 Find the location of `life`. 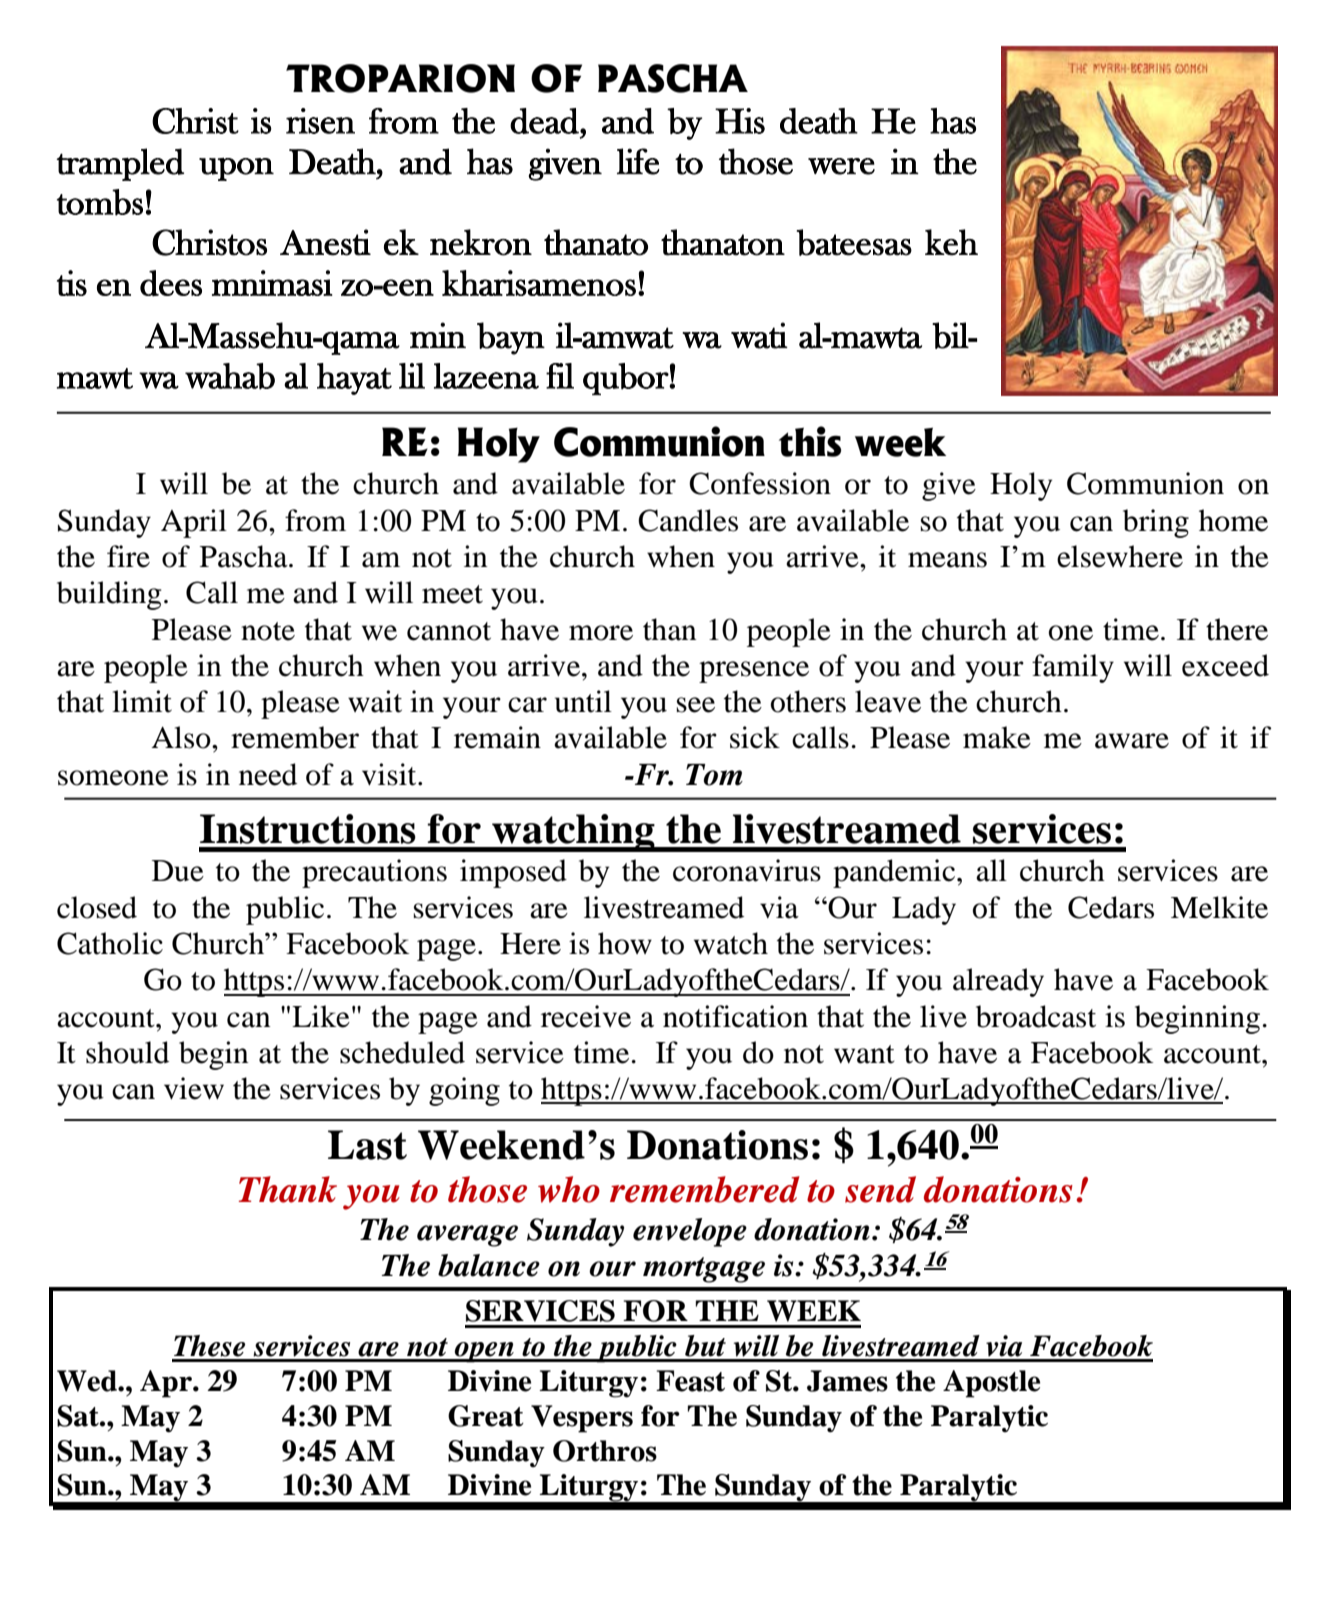

life is located at coordinates (638, 161).
